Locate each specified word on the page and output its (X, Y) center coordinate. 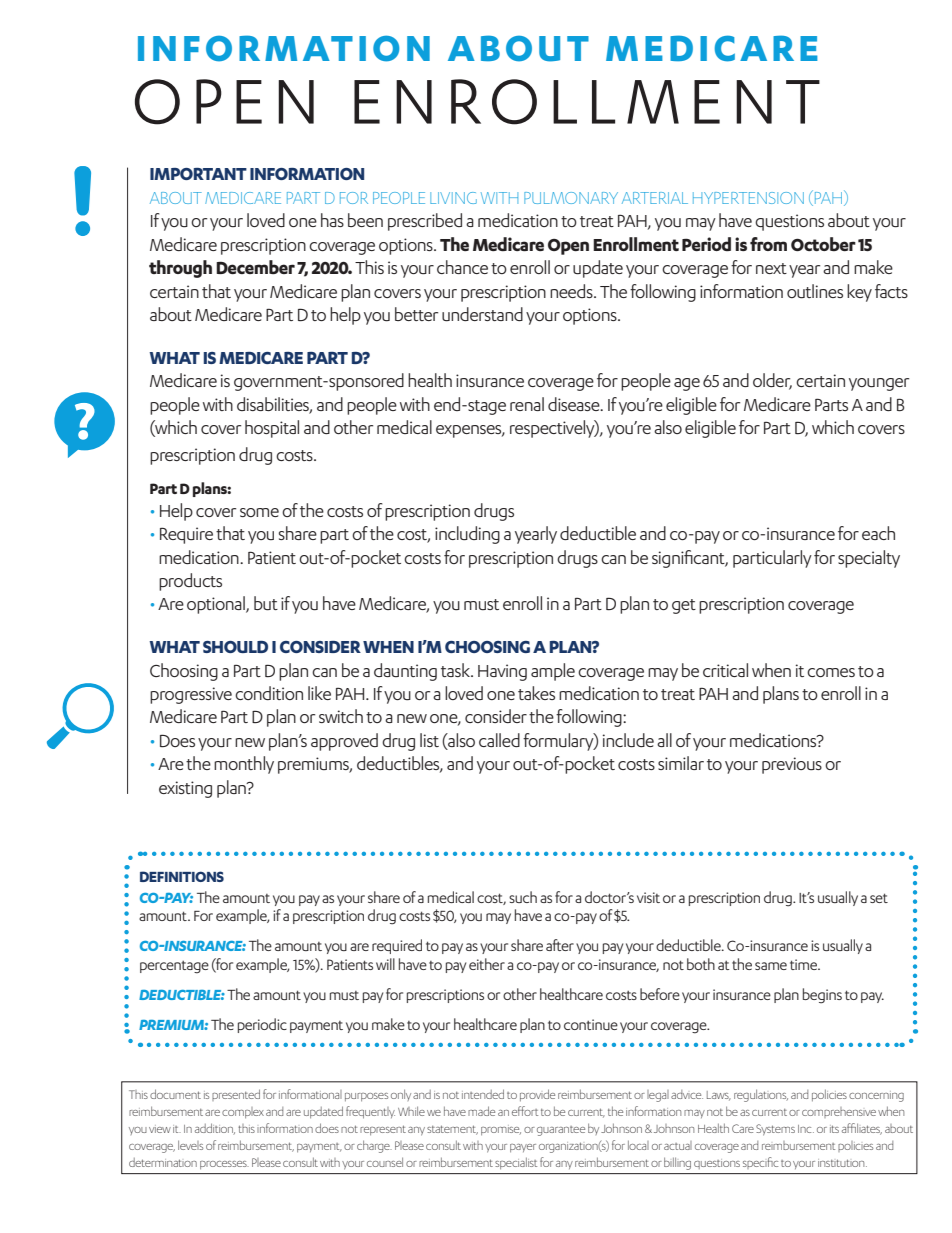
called (499, 740)
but (266, 603)
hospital (272, 429)
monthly (244, 765)
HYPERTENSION (748, 198)
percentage (174, 967)
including (467, 535)
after (560, 945)
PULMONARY (571, 198)
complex (243, 1113)
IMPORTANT (198, 174)
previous (792, 765)
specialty (869, 559)
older (772, 381)
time (805, 964)
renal (527, 404)
